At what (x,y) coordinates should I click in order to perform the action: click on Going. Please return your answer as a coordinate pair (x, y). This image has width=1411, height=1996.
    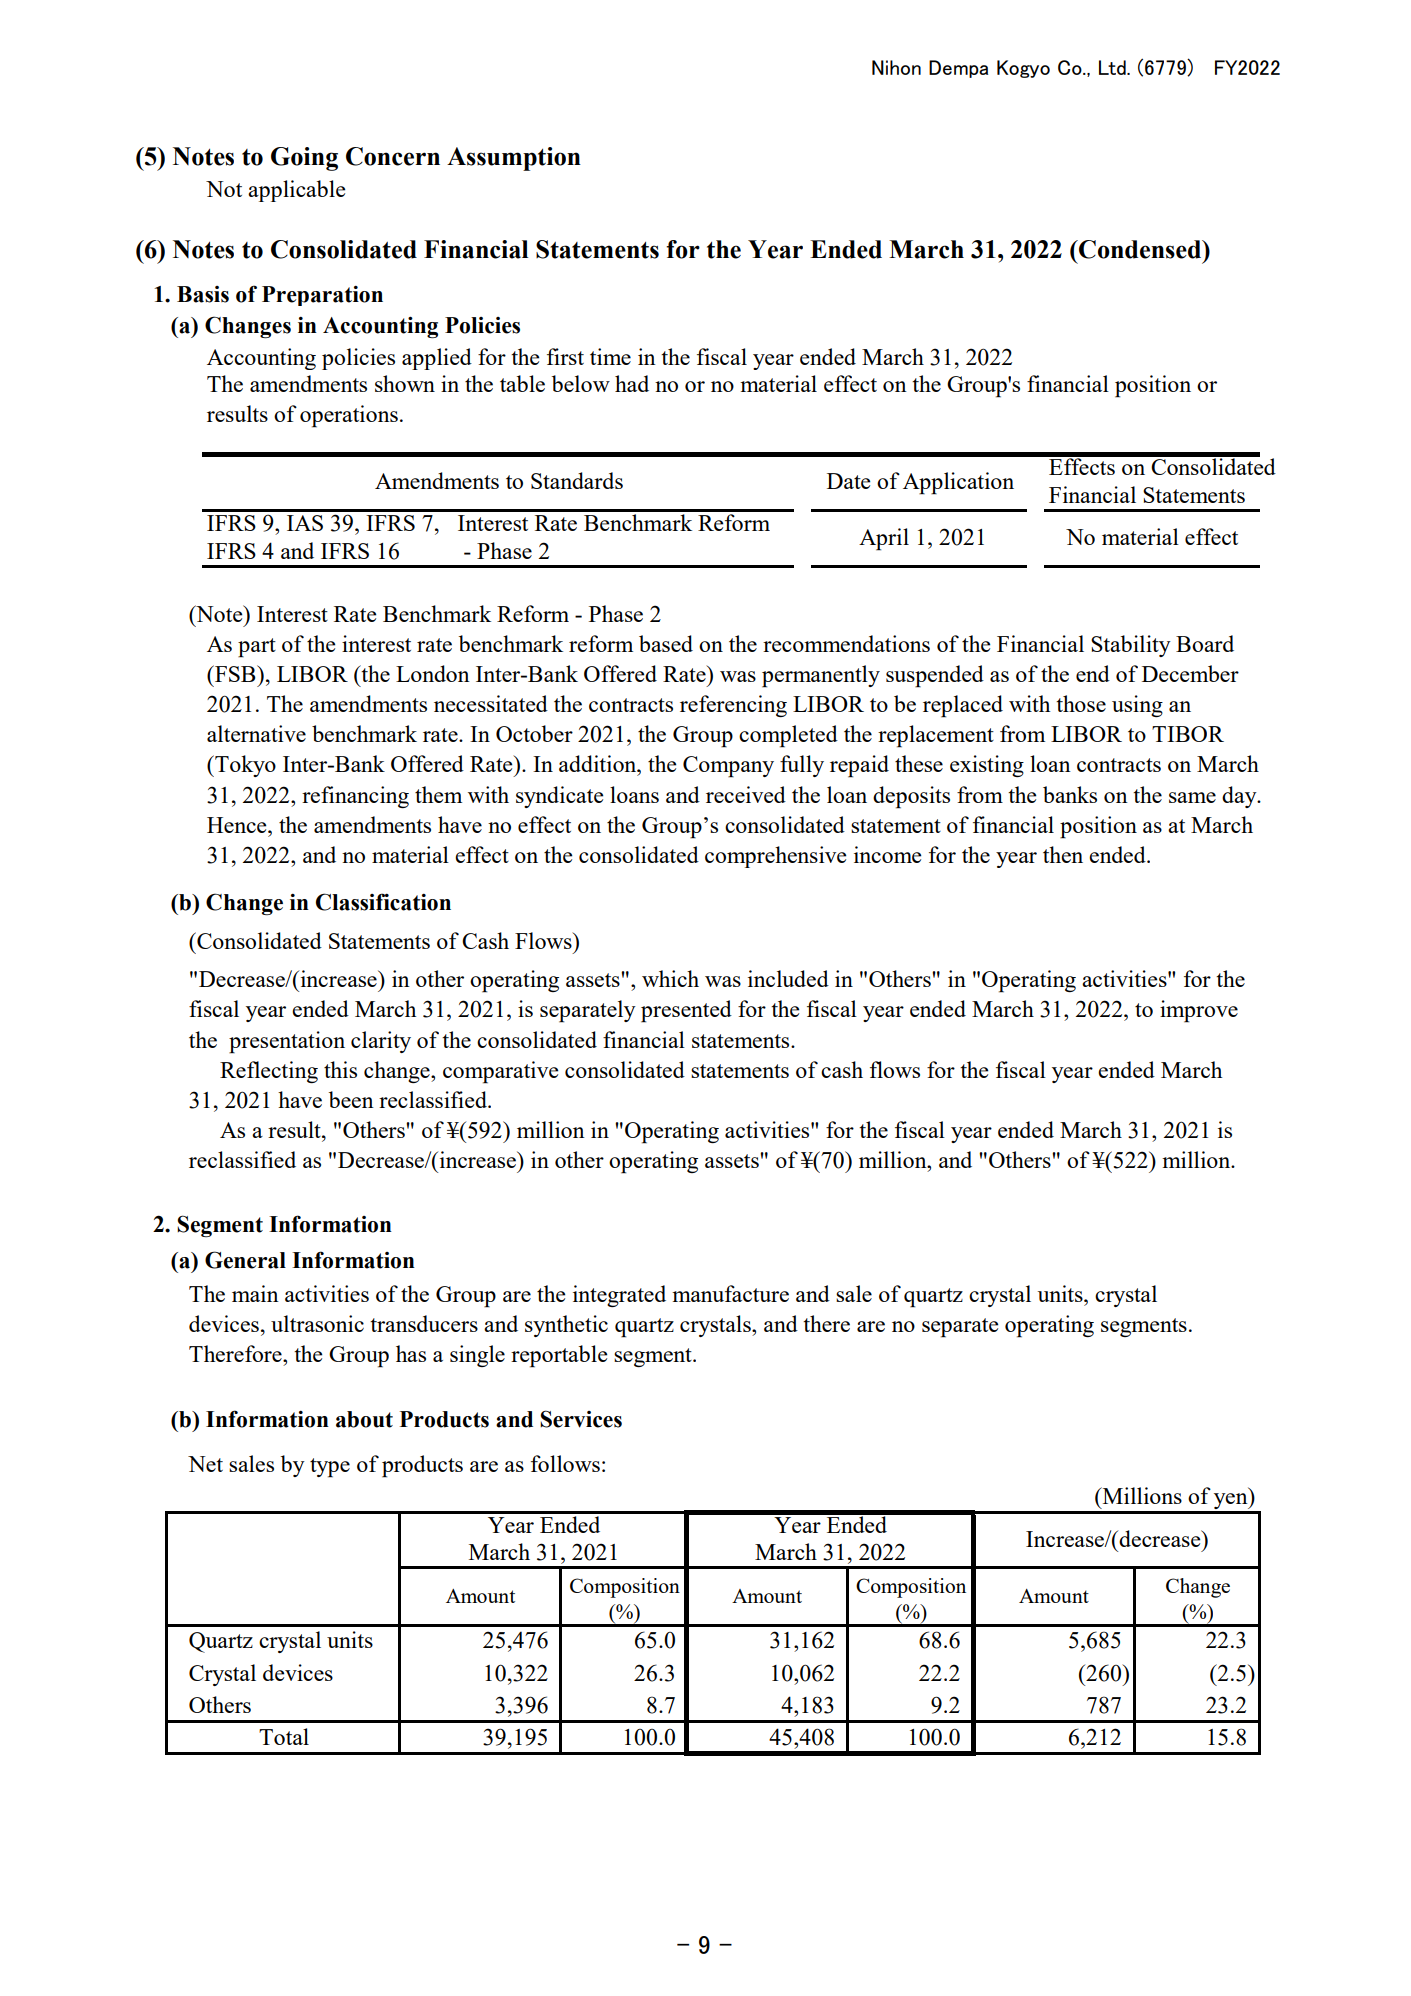
    Looking at the image, I should click on (304, 159).
